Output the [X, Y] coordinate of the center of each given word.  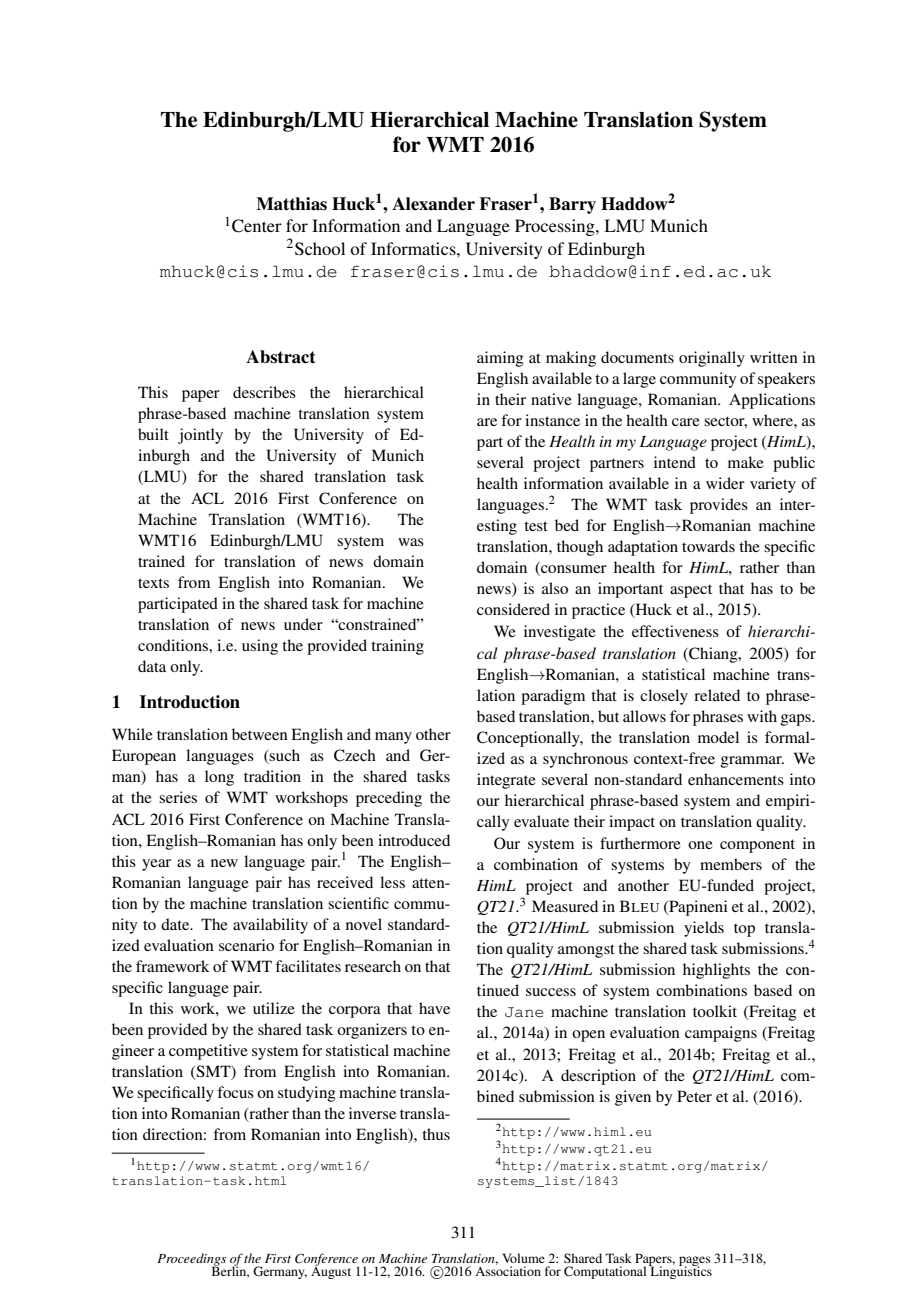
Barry [572, 205]
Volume [524, 1258]
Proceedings [191, 1260]
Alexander [433, 204]
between [260, 734]
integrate [506, 781]
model [718, 737]
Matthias [291, 204]
